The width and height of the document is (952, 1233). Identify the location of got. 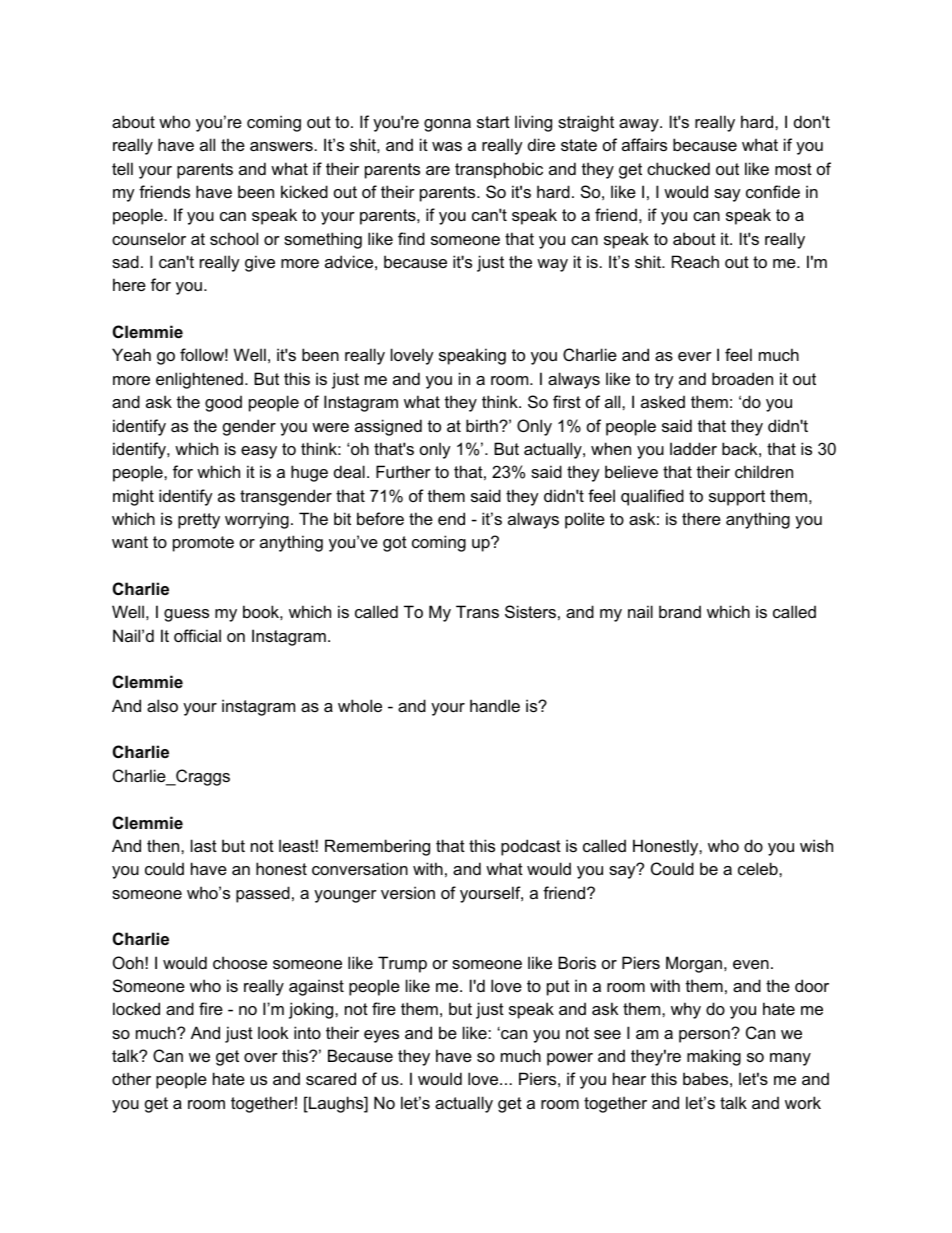
(395, 544).
